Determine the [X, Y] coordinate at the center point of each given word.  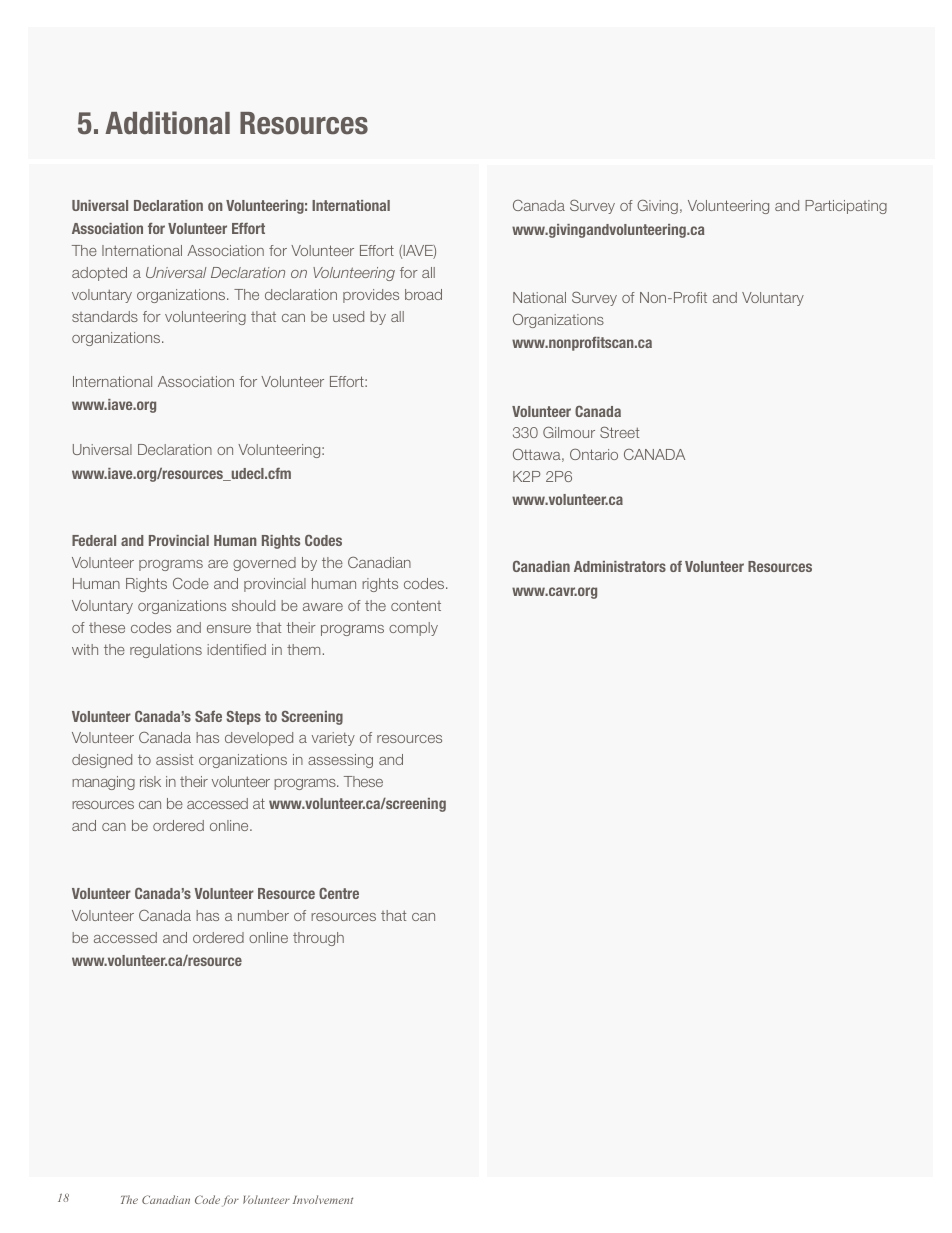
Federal [94, 540]
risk [150, 781]
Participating [846, 207]
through [318, 939]
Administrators [620, 566]
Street [619, 432]
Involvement [323, 1199]
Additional [167, 123]
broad [423, 294]
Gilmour [569, 432]
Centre [339, 893]
